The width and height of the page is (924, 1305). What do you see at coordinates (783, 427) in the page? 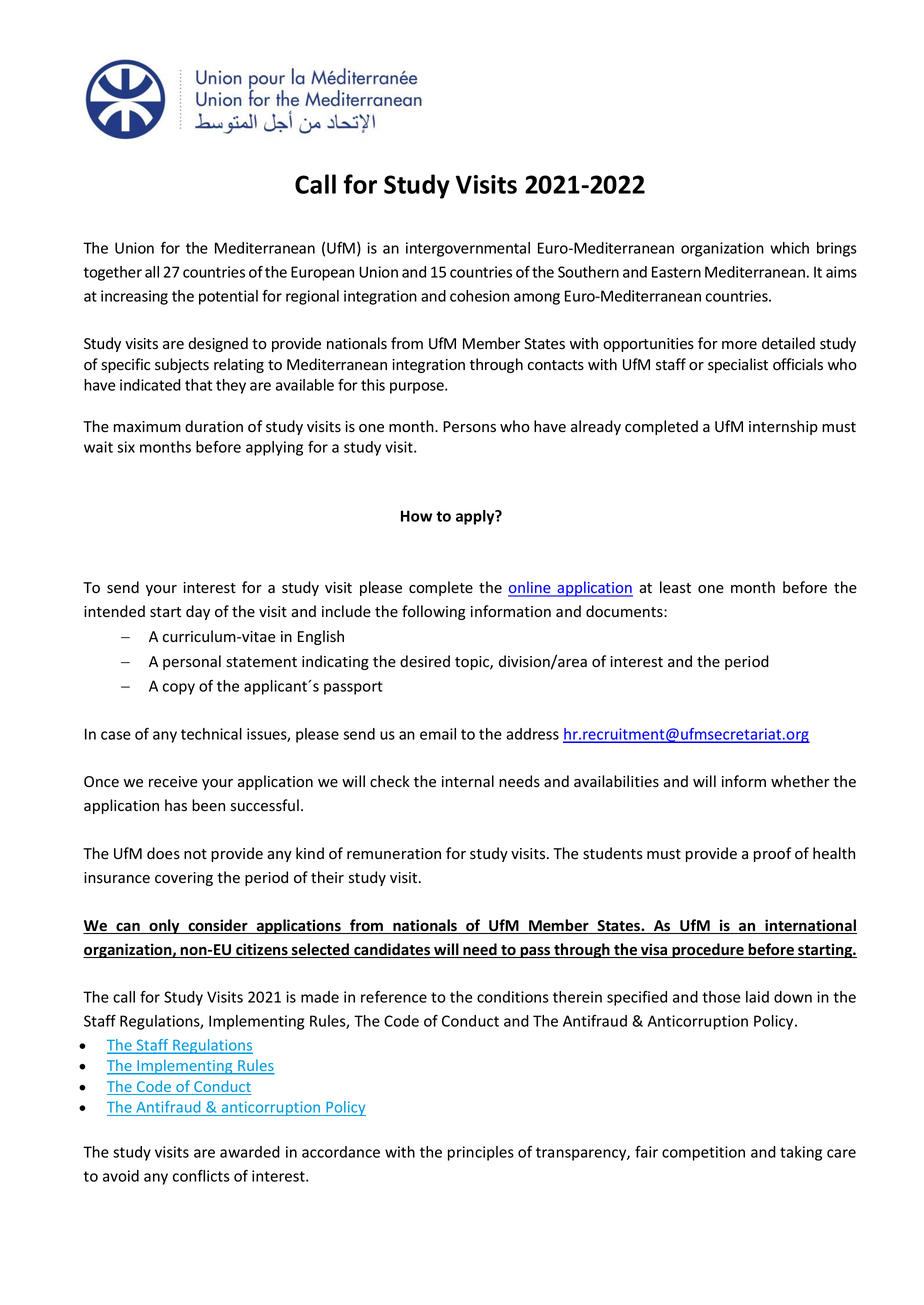
I see `internship` at bounding box center [783, 427].
